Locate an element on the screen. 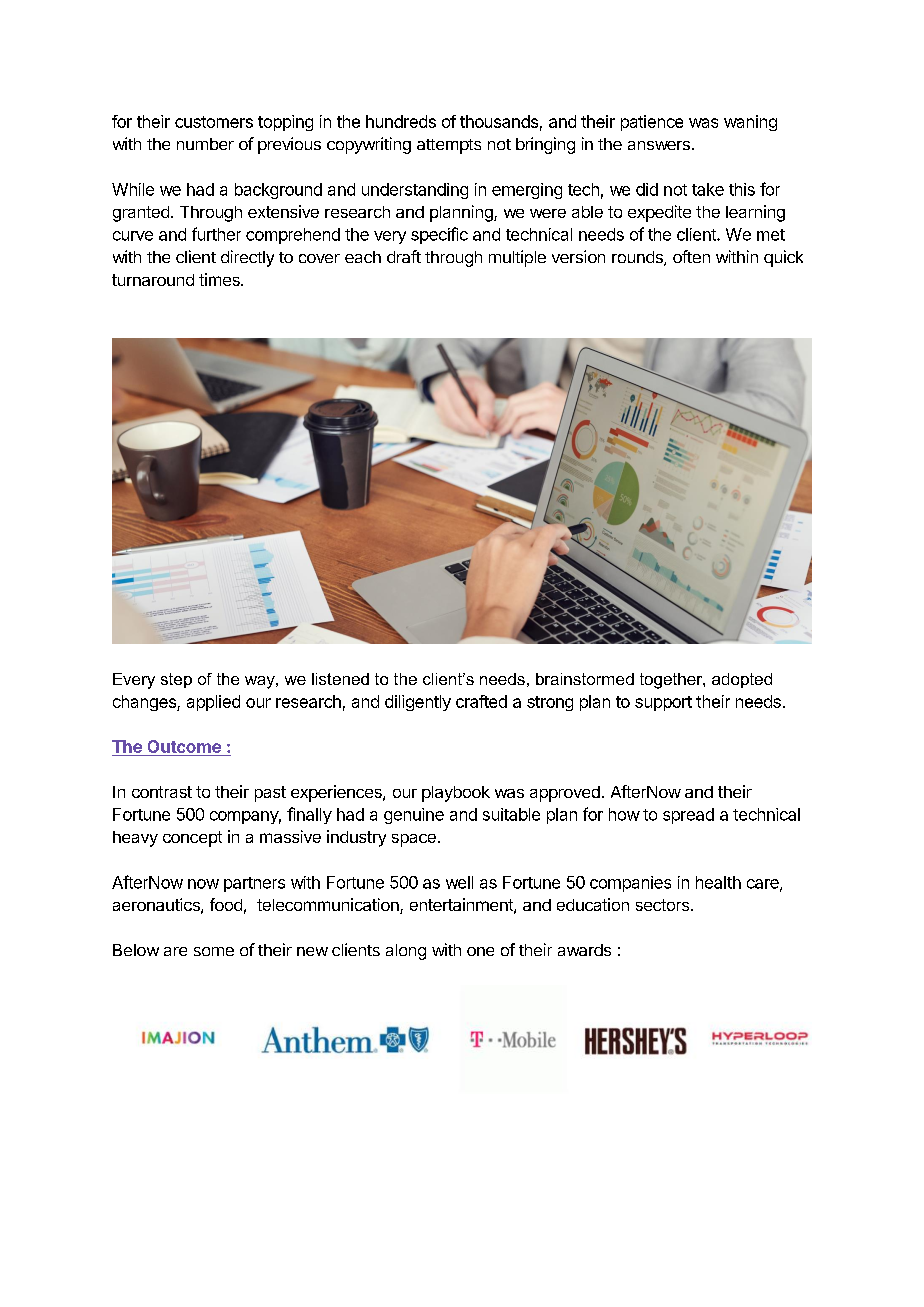 Image resolution: width=924 pixels, height=1307 pixels. some is located at coordinates (214, 951).
